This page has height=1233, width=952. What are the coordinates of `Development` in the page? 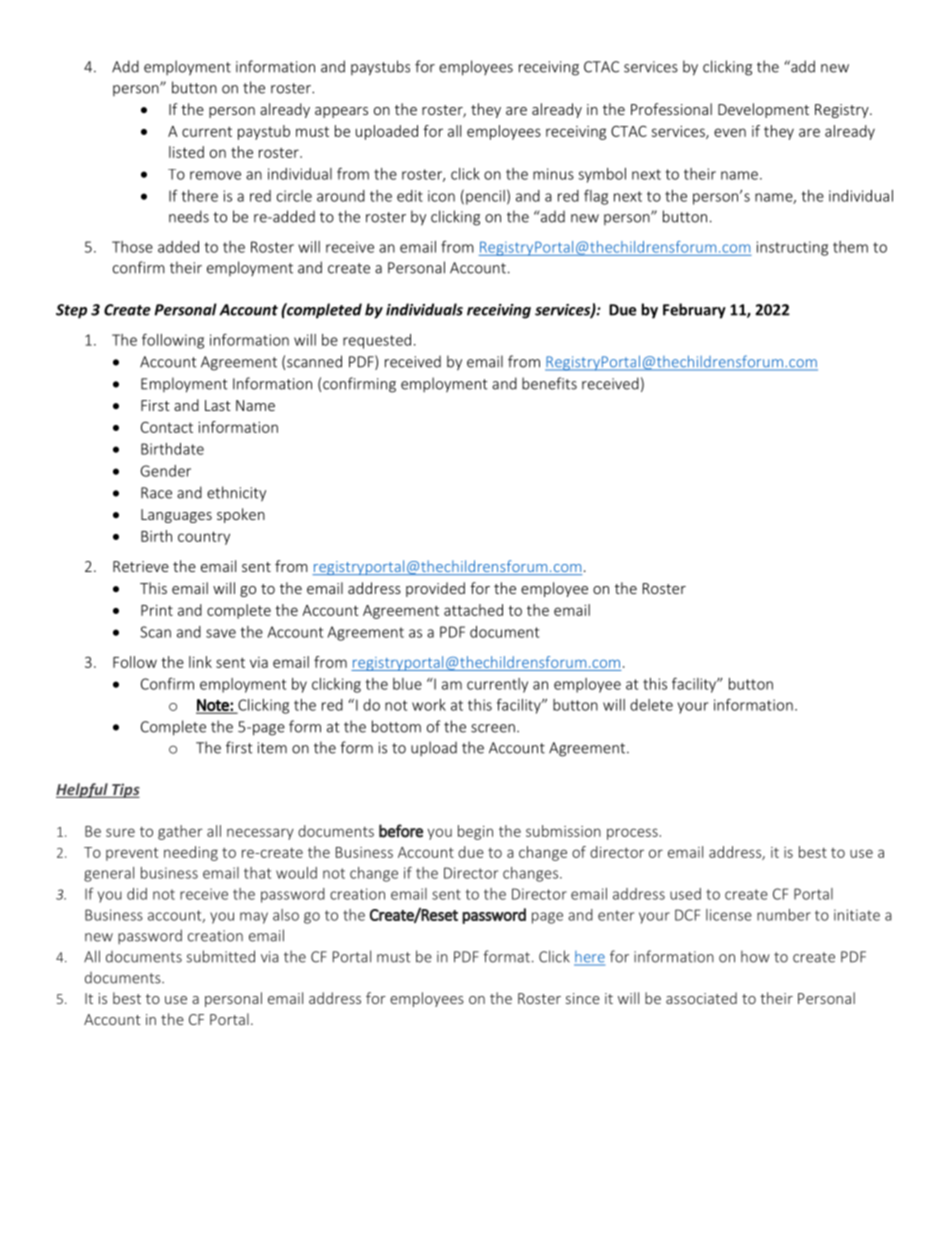 It's located at (763, 110).
